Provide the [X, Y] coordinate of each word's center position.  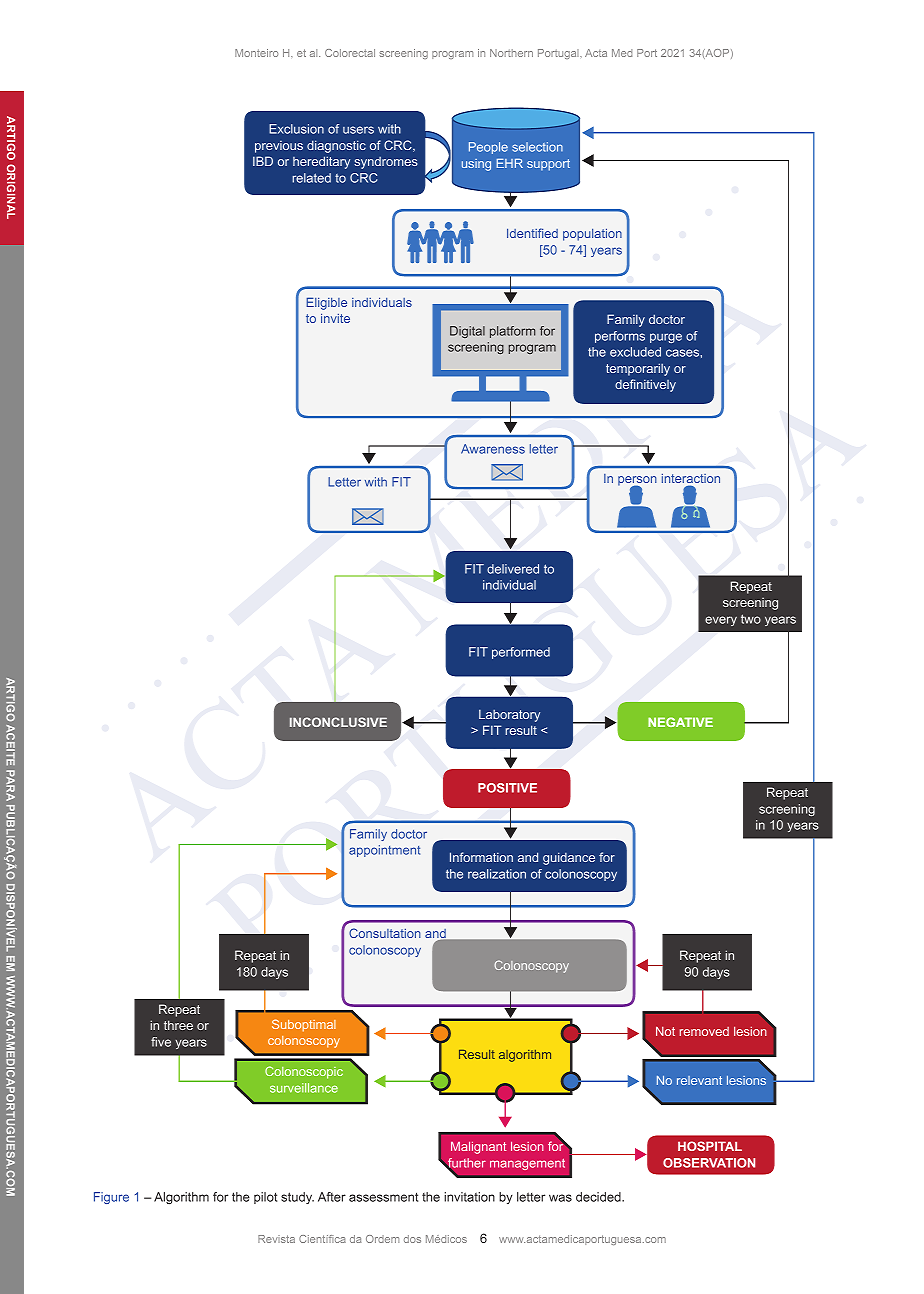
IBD [263, 161]
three [178, 1025]
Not [665, 1031]
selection [537, 147]
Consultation [385, 933]
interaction [691, 480]
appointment [384, 851]
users [358, 130]
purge [666, 338]
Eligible [326, 303]
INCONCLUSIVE [338, 722]
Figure [111, 1198]
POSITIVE [507, 788]
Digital [467, 332]
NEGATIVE [680, 722]
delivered [513, 569]
